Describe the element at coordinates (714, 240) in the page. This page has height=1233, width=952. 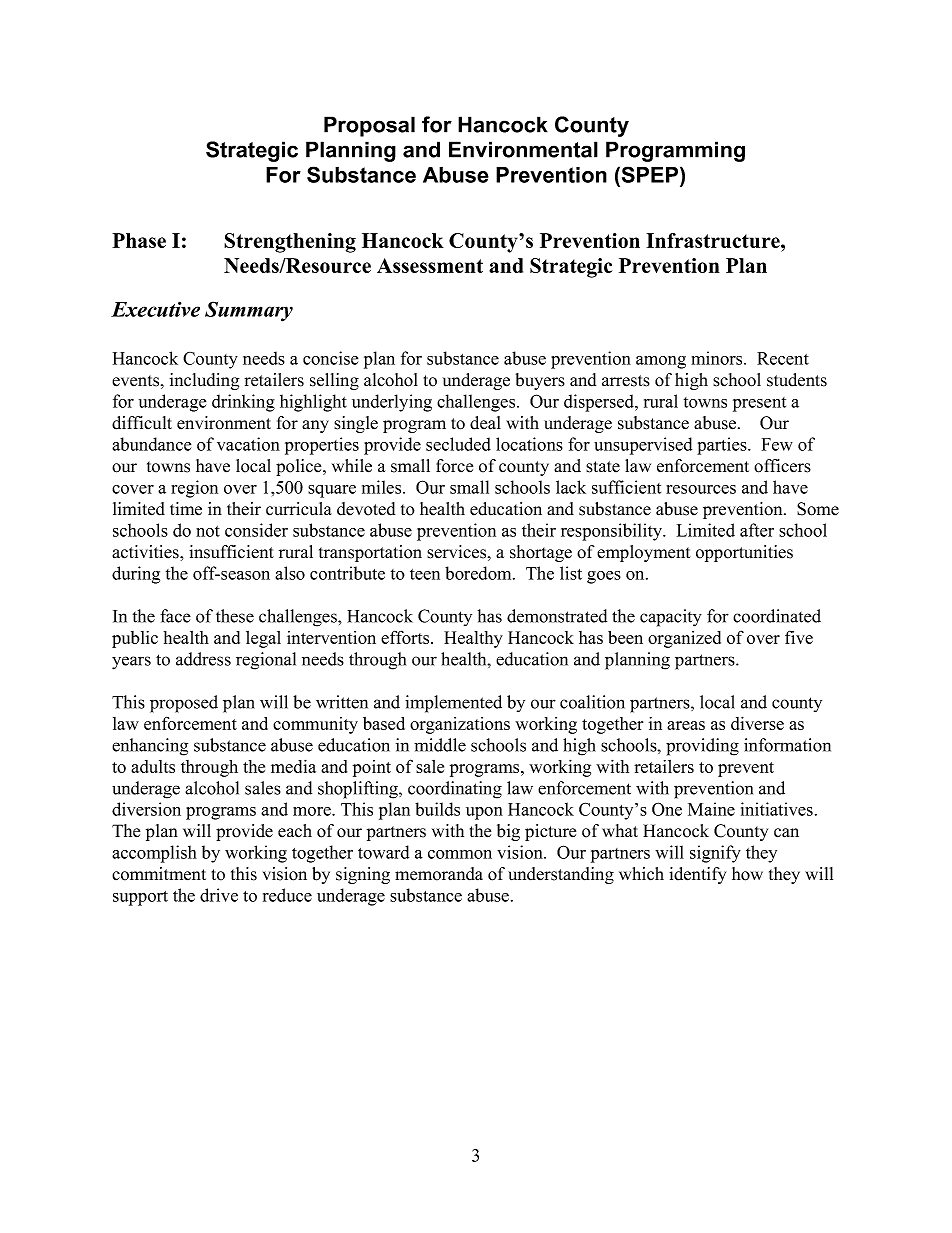
I see `Infrastructure` at that location.
